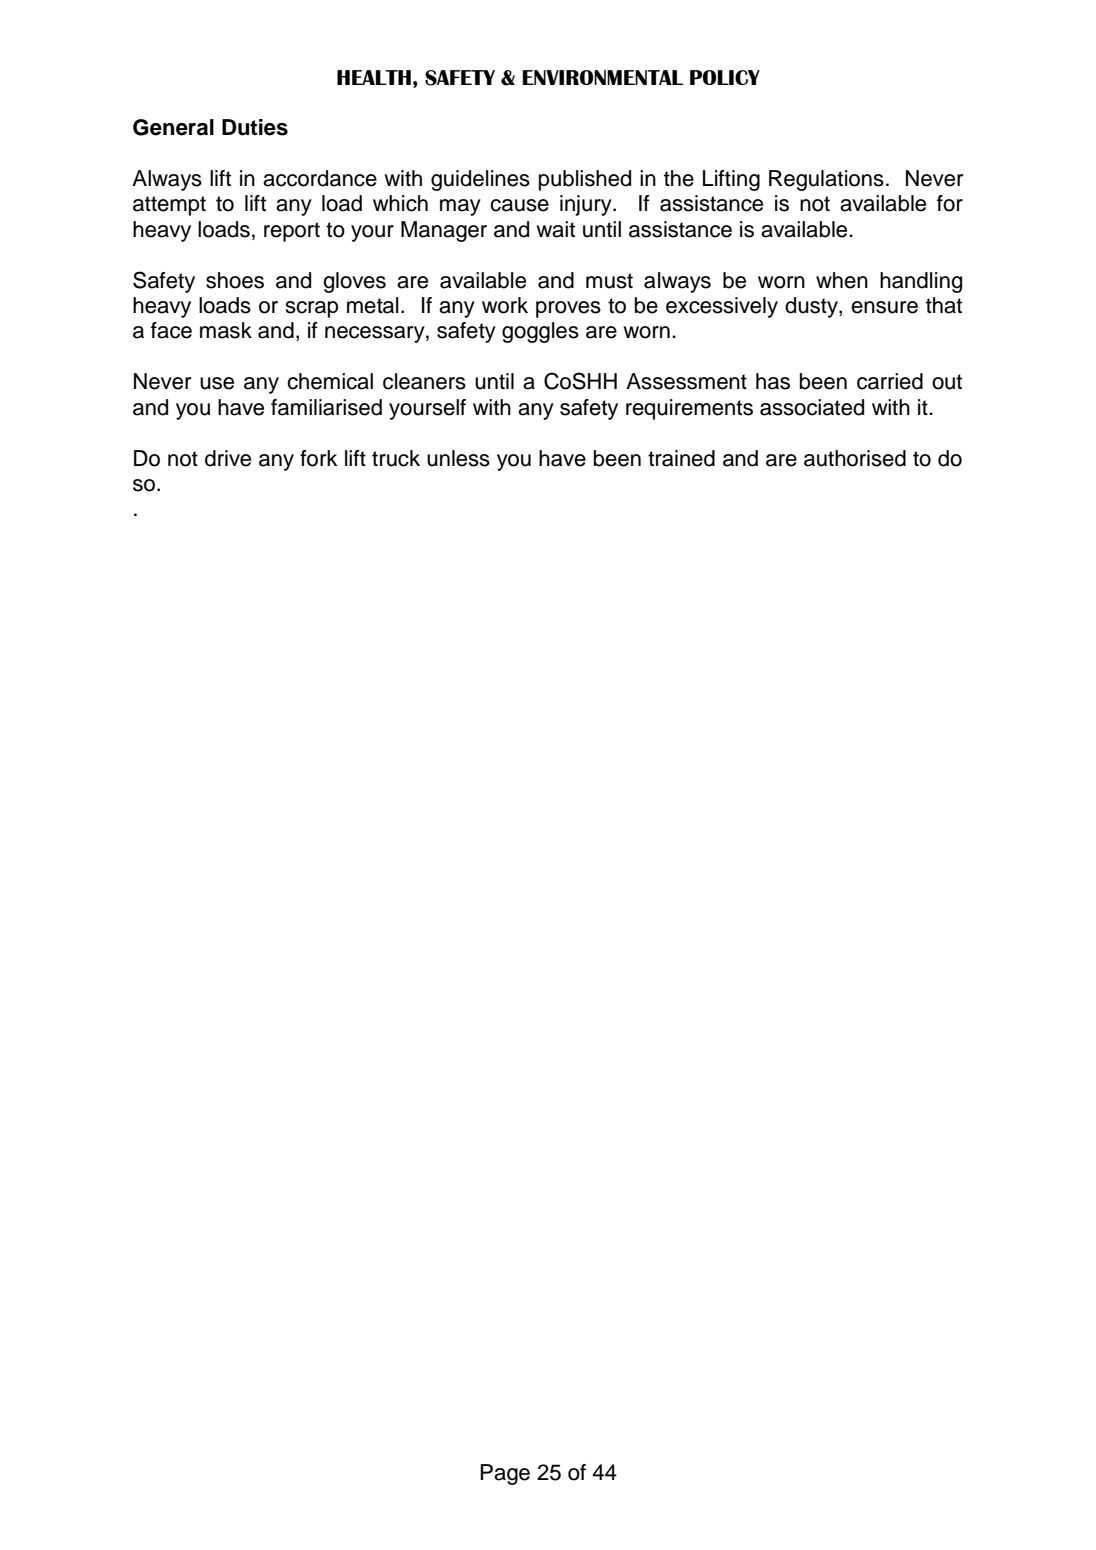 The width and height of the screenshot is (1096, 1550). Describe the element at coordinates (855, 458) in the screenshot. I see `authorised` at that location.
